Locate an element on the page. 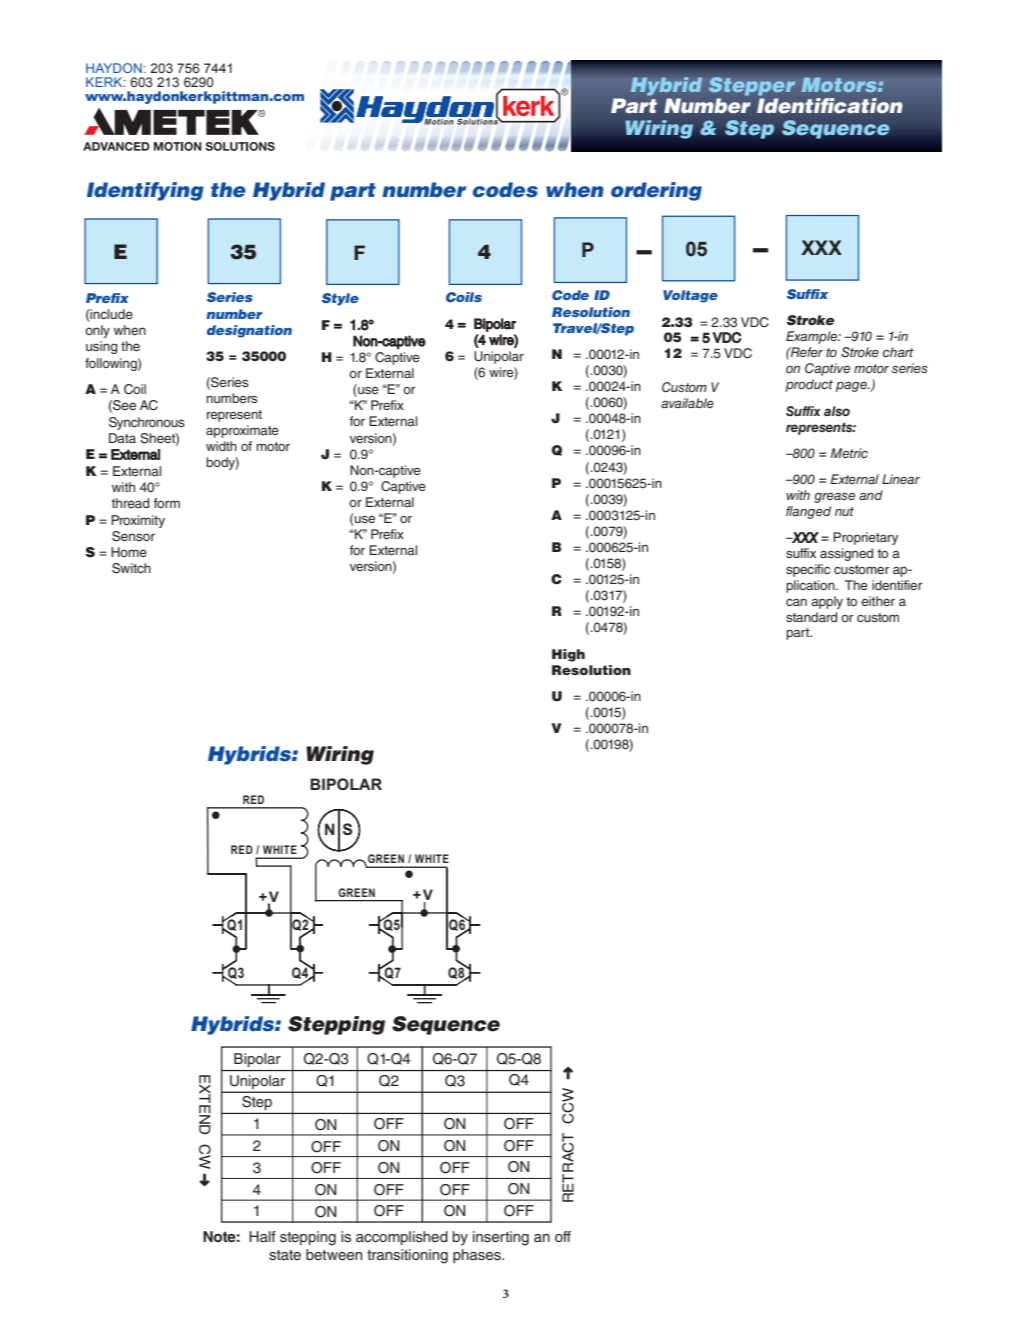  Identifying is located at coordinates (145, 191).
